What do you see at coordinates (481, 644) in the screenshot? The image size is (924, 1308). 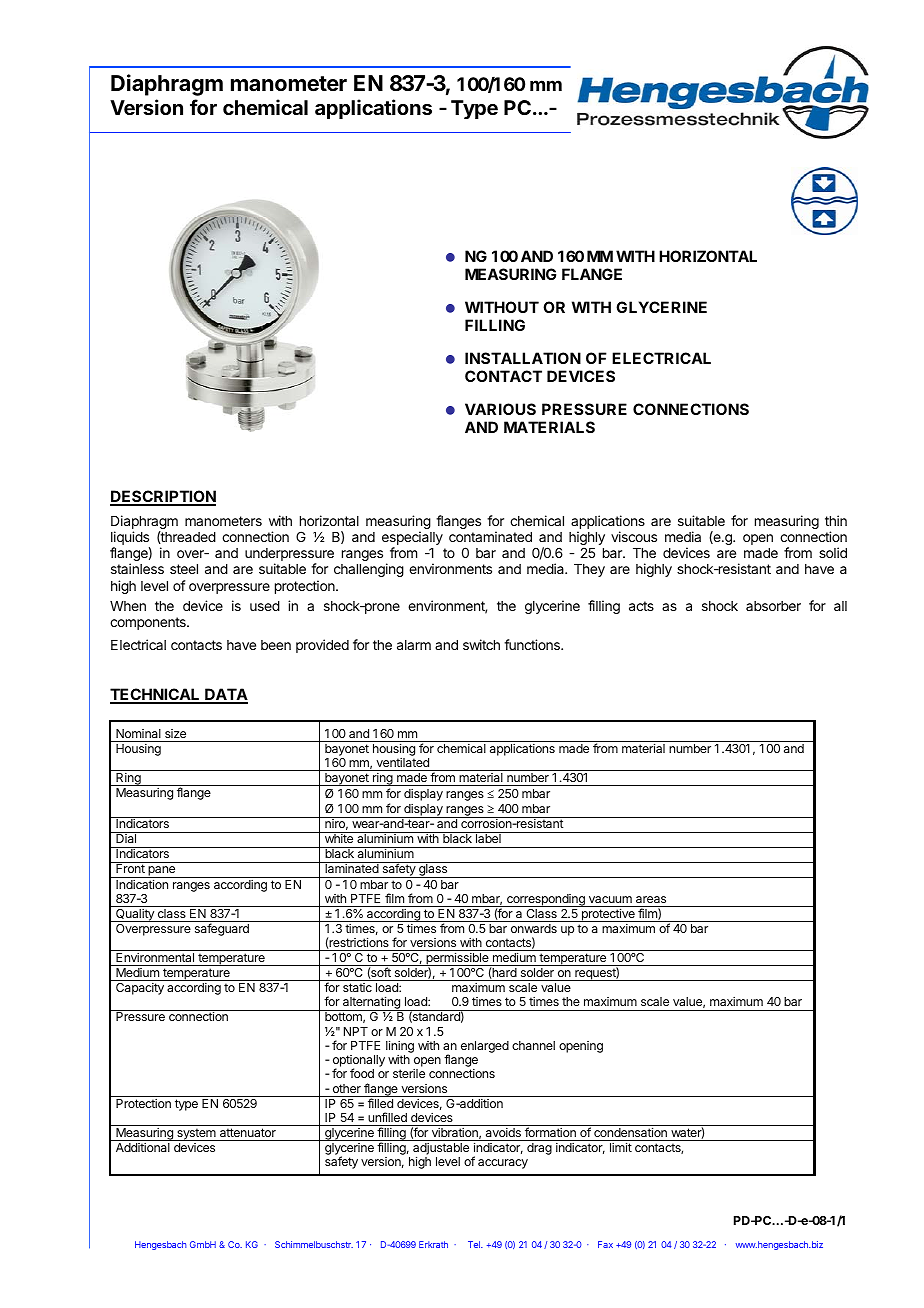 I see `switch` at bounding box center [481, 644].
